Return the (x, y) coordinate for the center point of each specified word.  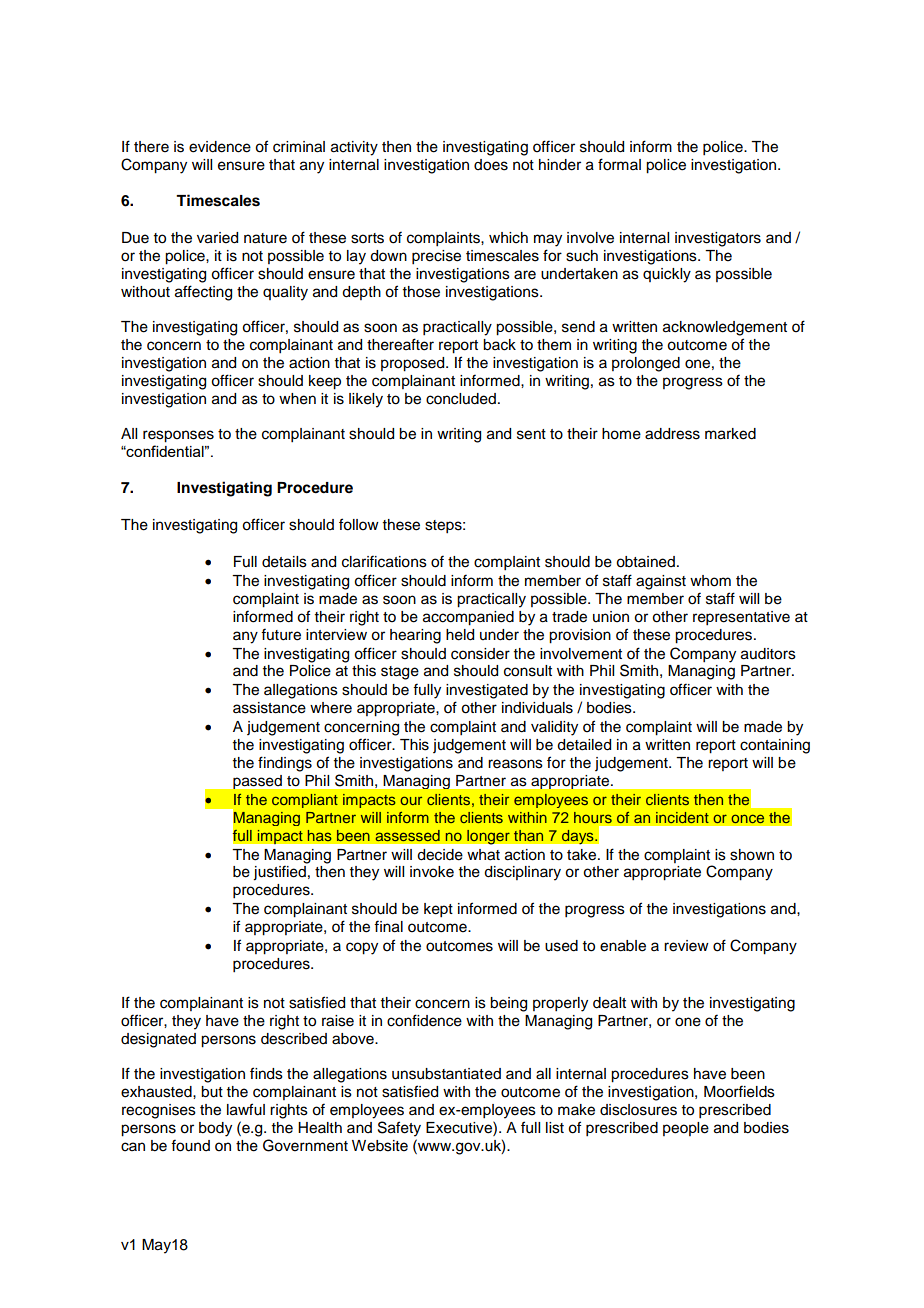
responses (178, 436)
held (460, 635)
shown (752, 855)
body (215, 1129)
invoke (432, 872)
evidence (220, 147)
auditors (768, 654)
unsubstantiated (446, 1074)
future (281, 634)
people (686, 1129)
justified (279, 873)
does (491, 165)
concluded (461, 399)
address (672, 434)
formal (619, 164)
